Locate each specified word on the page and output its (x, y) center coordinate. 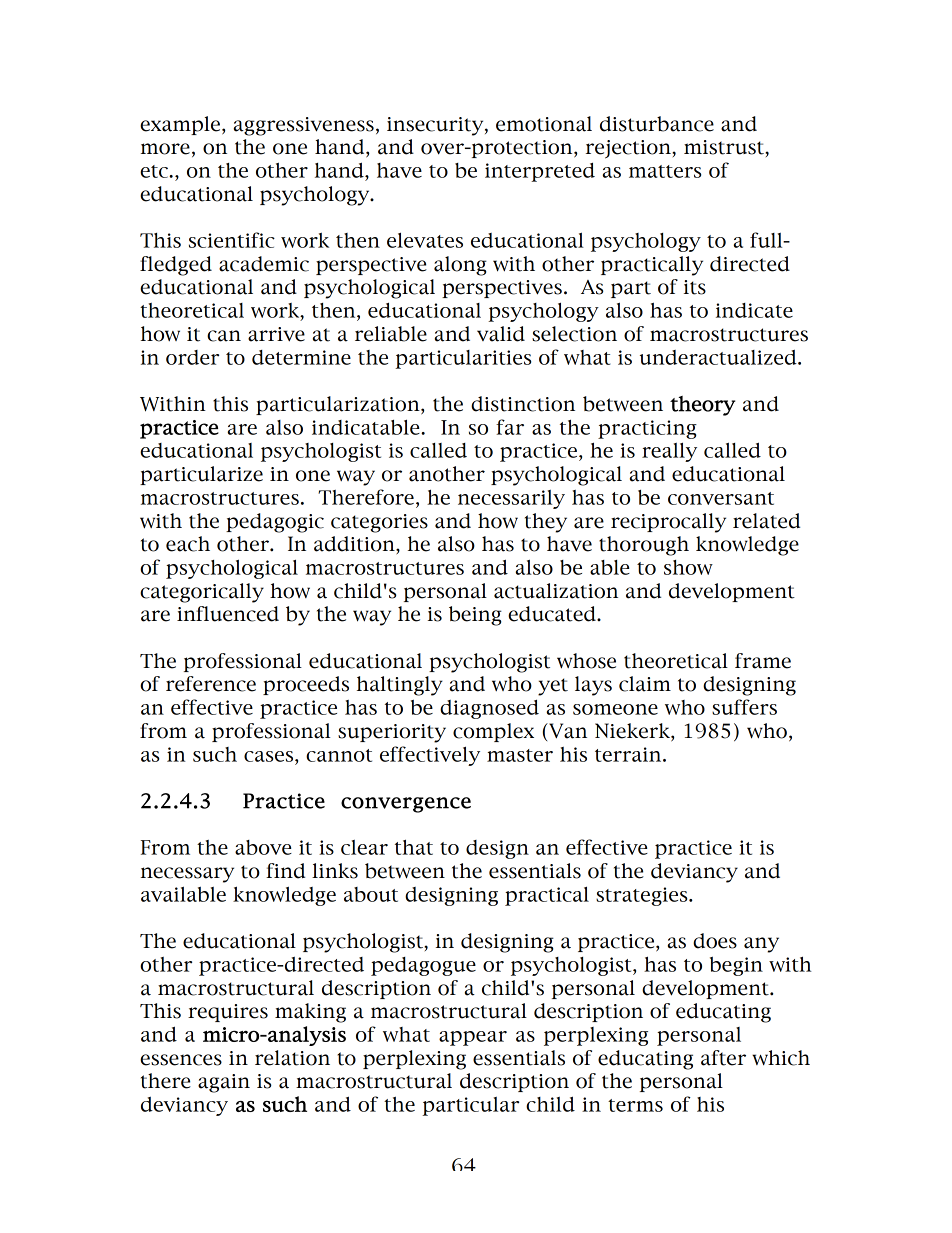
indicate (754, 310)
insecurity (436, 126)
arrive (276, 334)
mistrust (725, 147)
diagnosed (489, 709)
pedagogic (275, 523)
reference (211, 684)
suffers (744, 707)
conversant (721, 498)
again (224, 1083)
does (715, 941)
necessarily (511, 499)
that (414, 847)
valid (501, 334)
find (285, 871)
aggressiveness (303, 126)
